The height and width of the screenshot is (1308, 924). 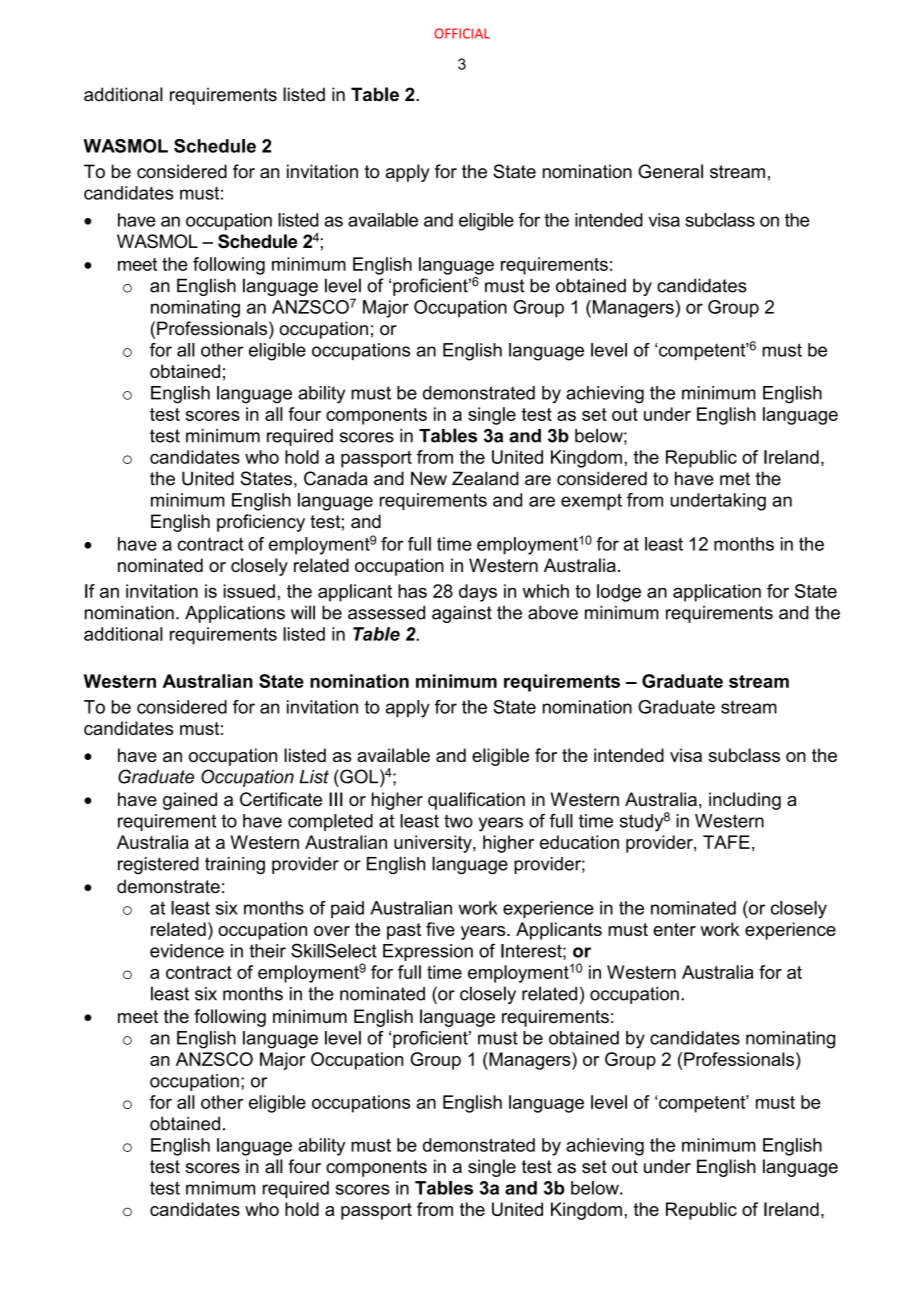 What do you see at coordinates (440, 929) in the screenshot?
I see `five` at bounding box center [440, 929].
